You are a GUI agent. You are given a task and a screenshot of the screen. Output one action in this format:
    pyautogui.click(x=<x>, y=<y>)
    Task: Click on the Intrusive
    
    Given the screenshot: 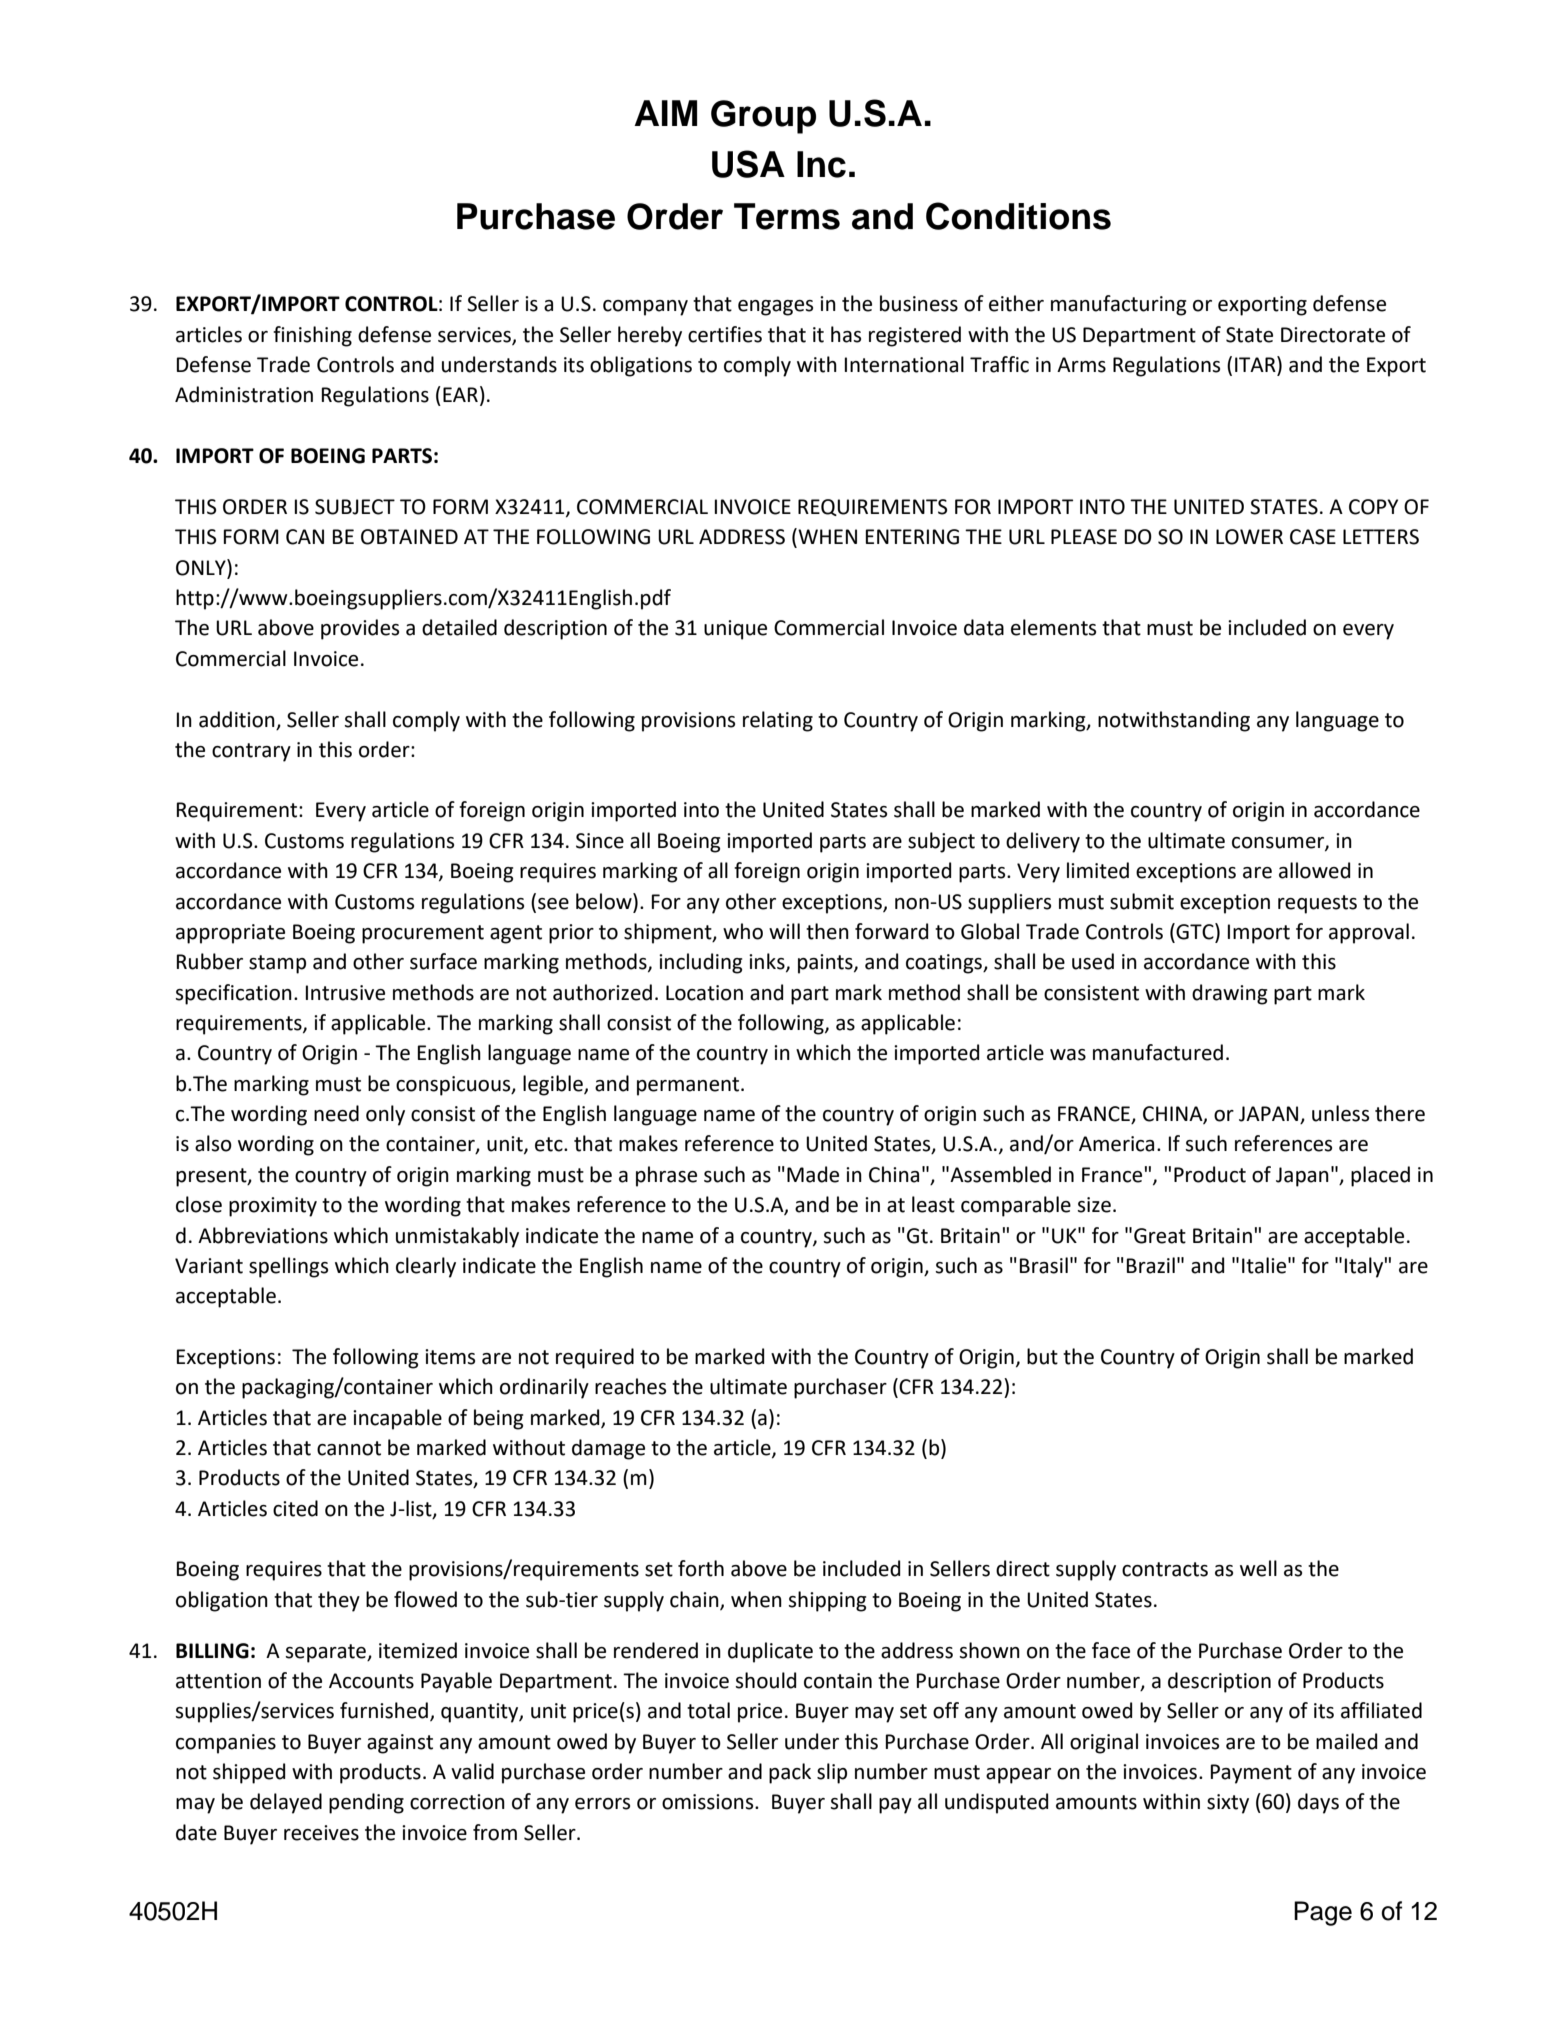 What is the action you would take?
    pyautogui.click(x=345, y=993)
